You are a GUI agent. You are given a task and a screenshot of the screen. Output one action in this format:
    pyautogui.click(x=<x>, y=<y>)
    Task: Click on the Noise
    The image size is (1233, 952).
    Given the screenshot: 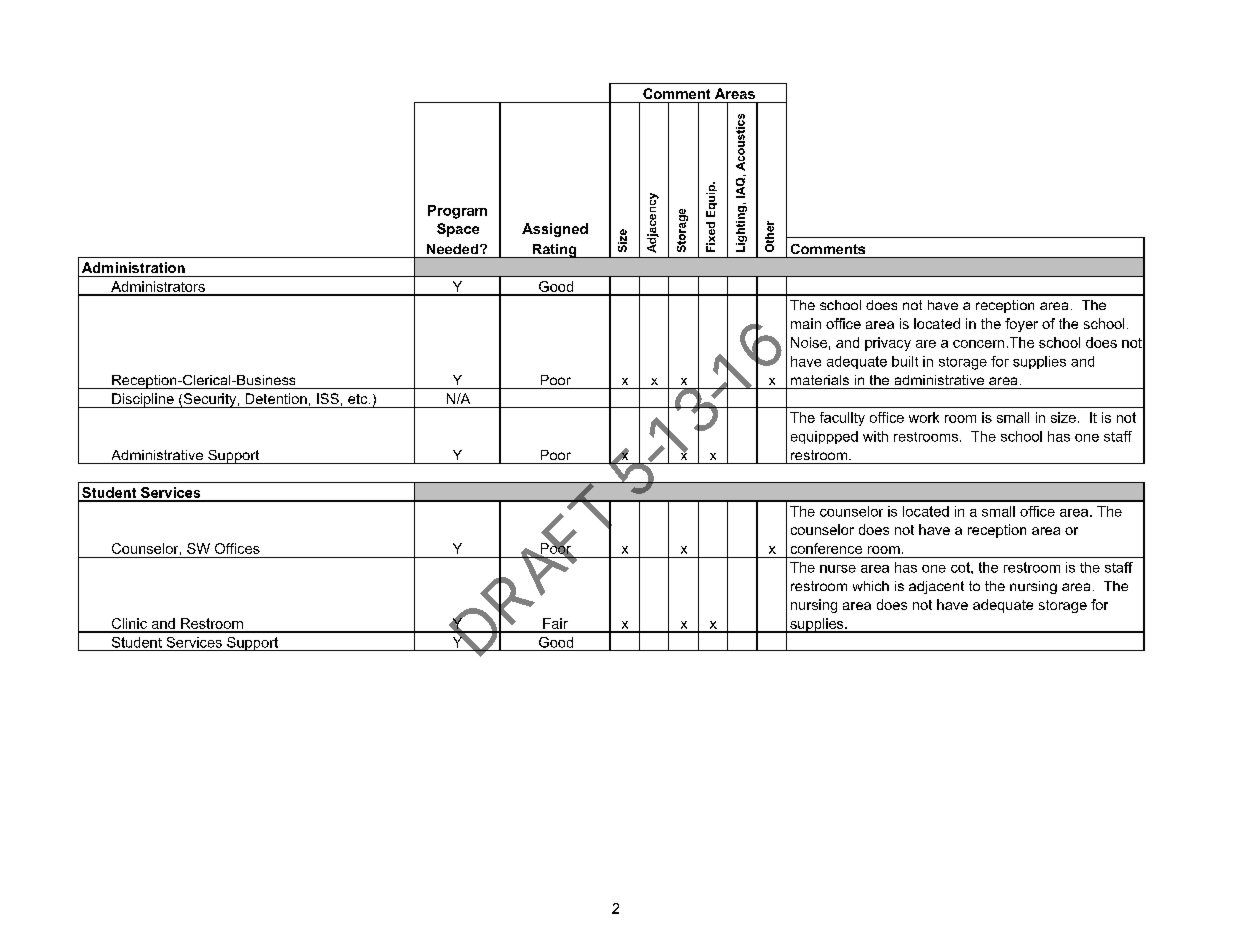 What is the action you would take?
    pyautogui.click(x=809, y=342)
